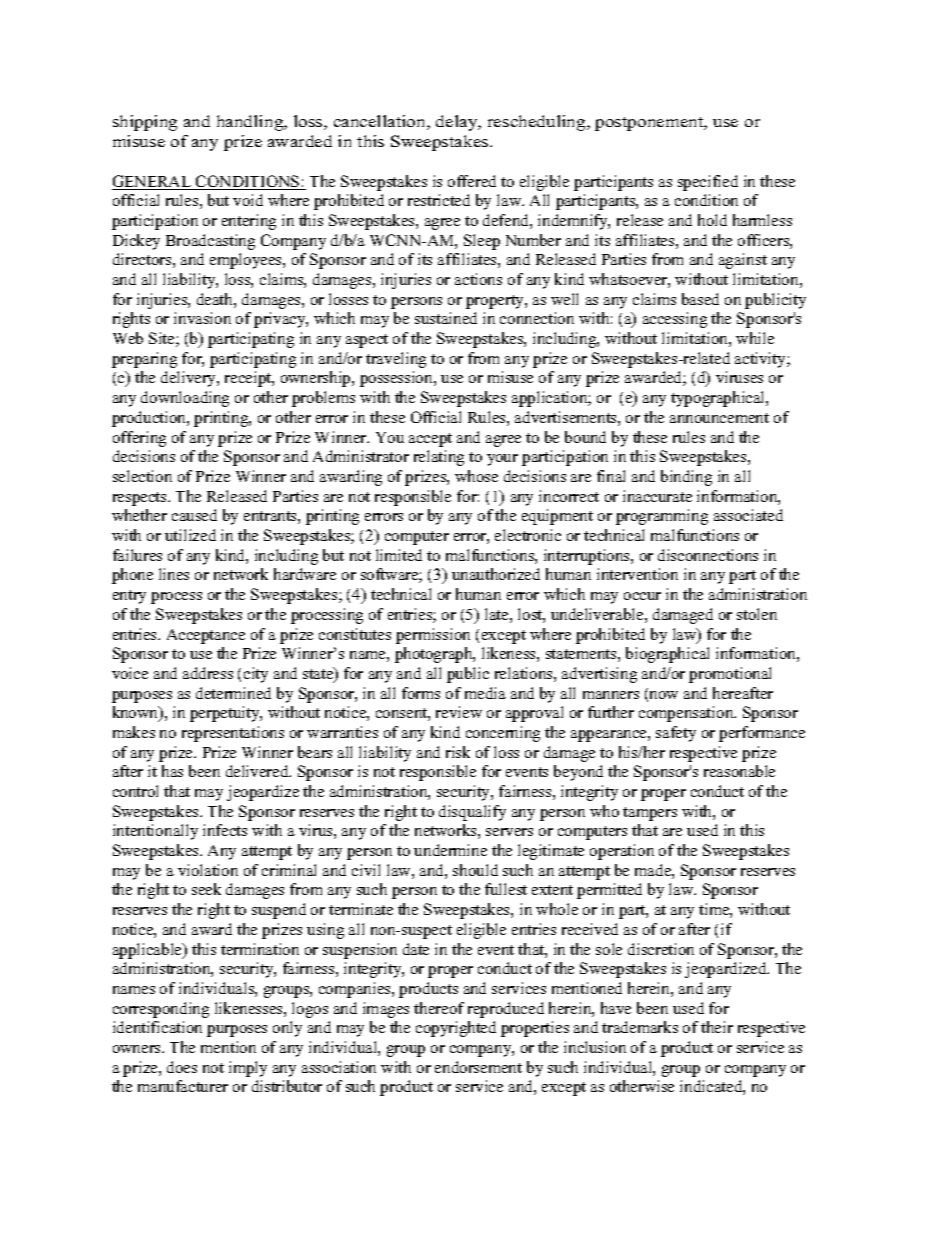 This page has height=1233, width=952. What do you see at coordinates (642, 596) in the page?
I see `occur` at bounding box center [642, 596].
